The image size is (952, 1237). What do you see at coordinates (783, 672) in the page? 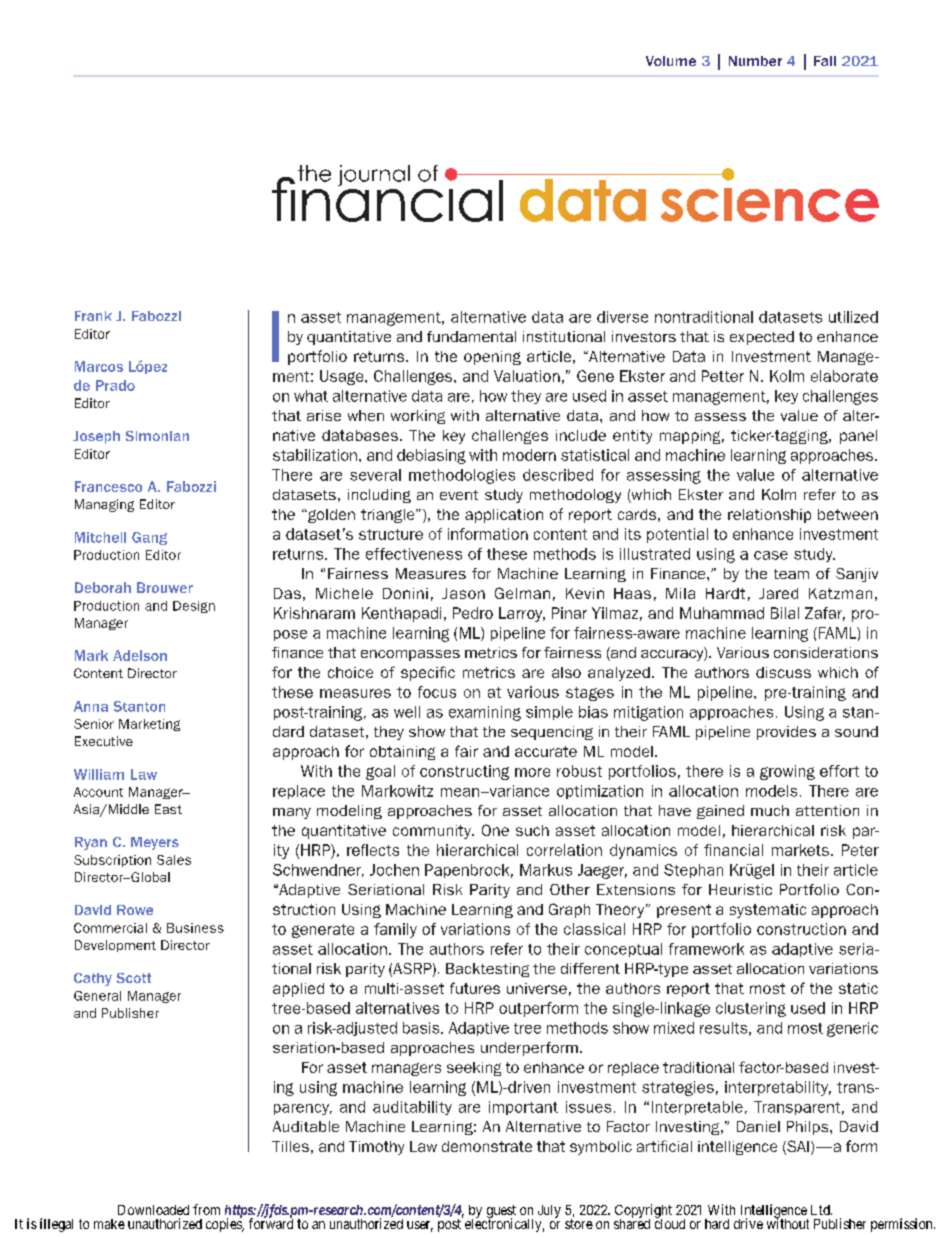
I see `discuss` at bounding box center [783, 672].
